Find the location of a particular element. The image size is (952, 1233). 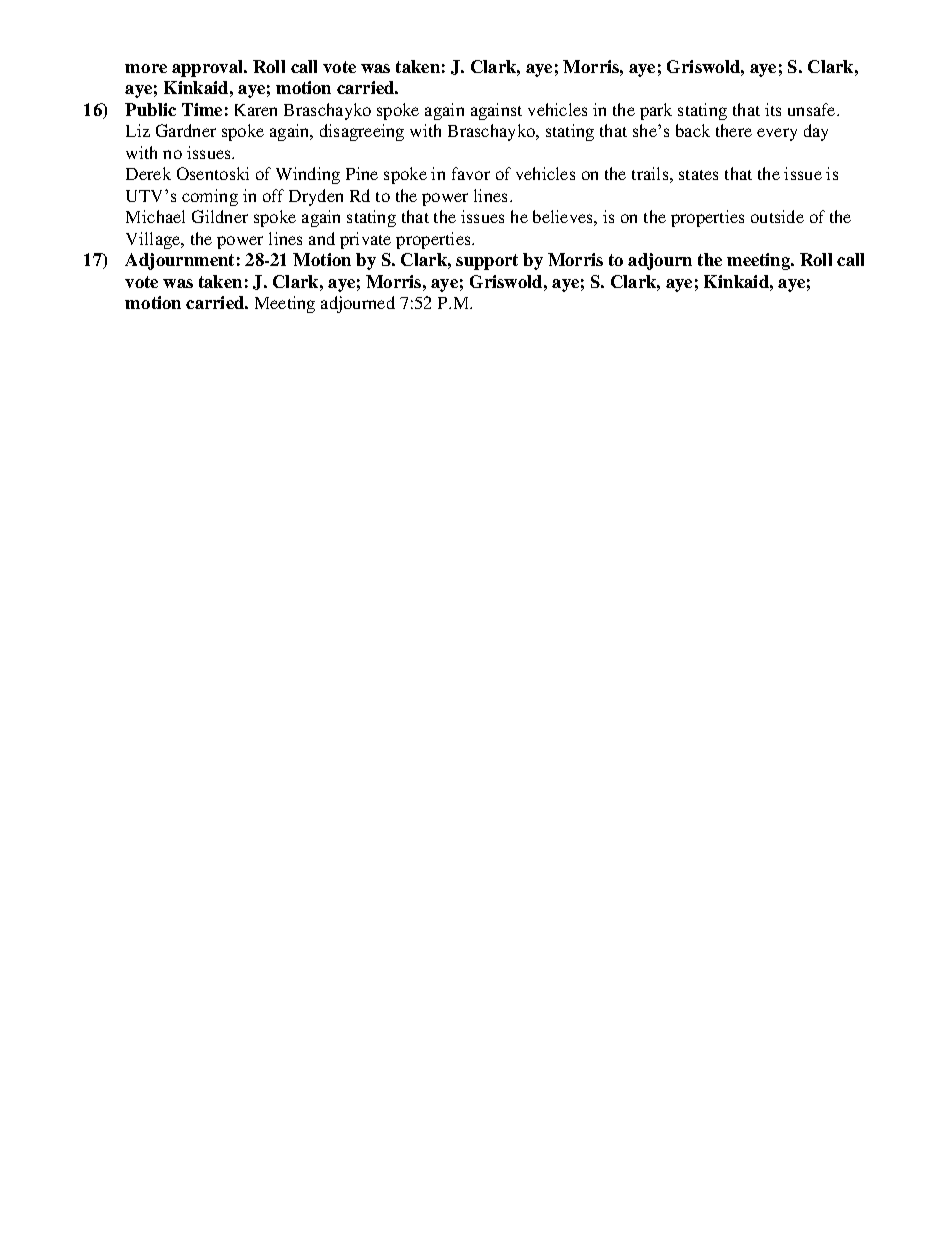

disagreeing is located at coordinates (362, 132).
